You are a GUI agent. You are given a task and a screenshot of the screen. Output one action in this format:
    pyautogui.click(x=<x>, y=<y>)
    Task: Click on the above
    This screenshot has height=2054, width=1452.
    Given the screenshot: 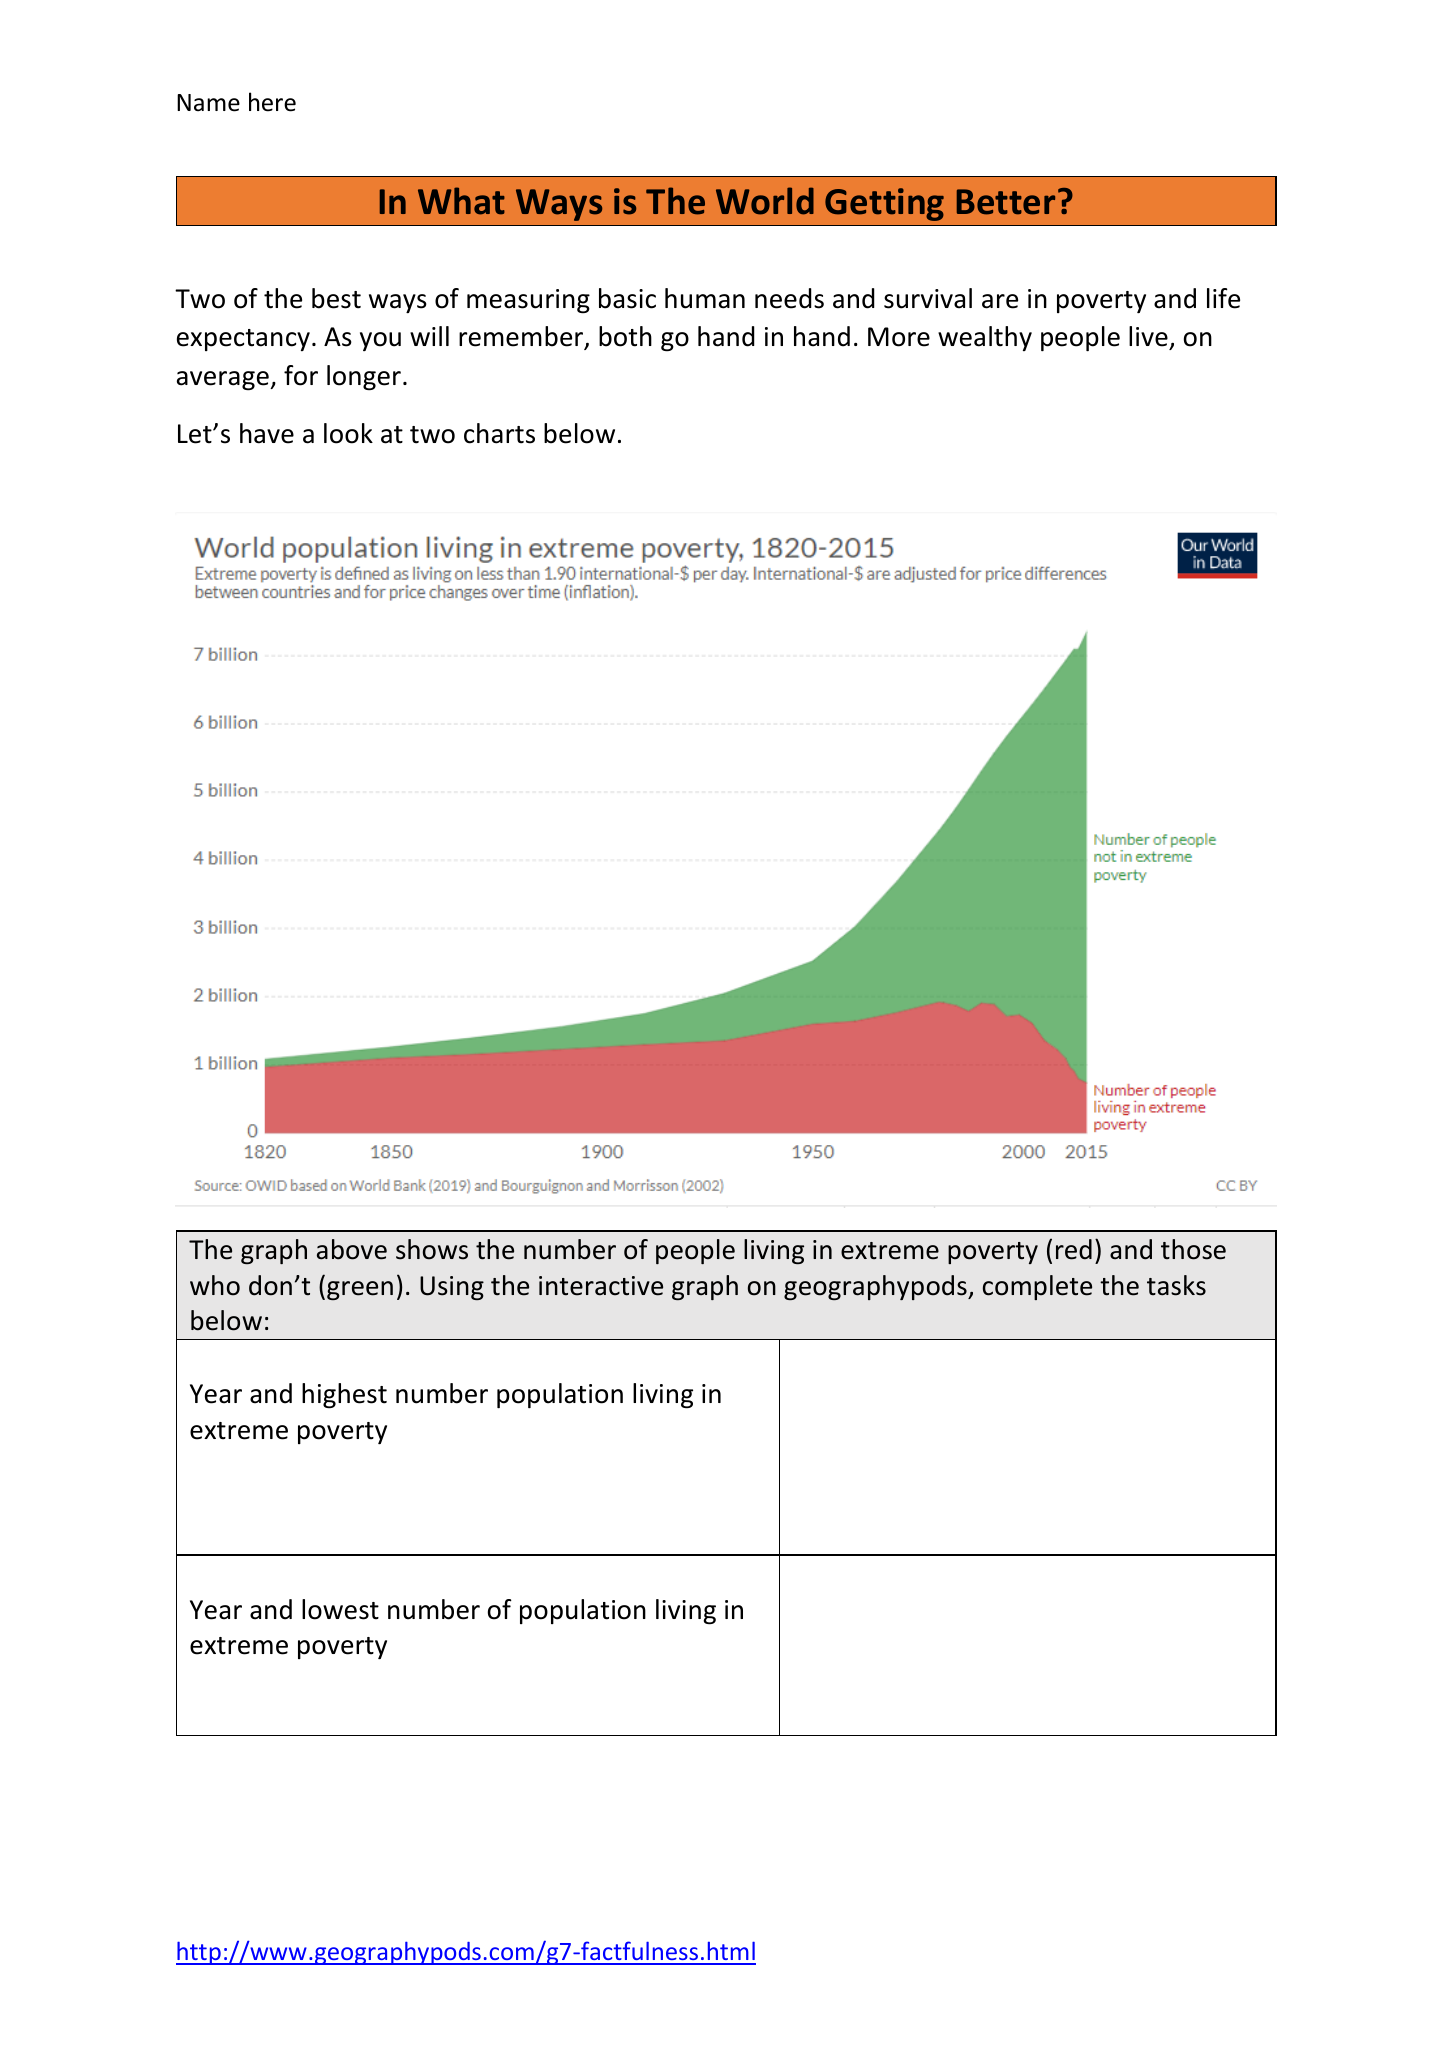 What is the action you would take?
    pyautogui.click(x=352, y=1249)
